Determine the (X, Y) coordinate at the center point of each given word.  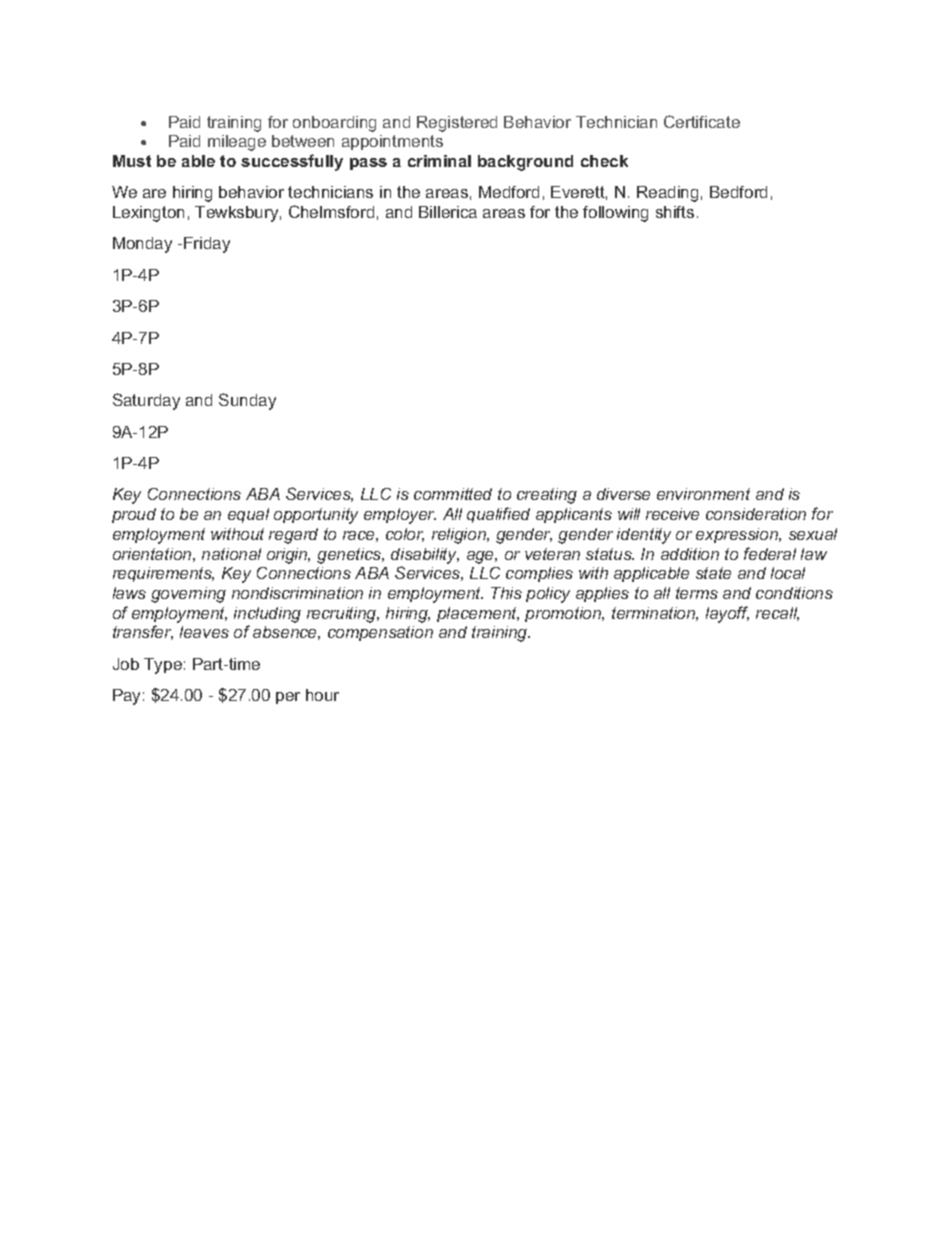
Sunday (247, 401)
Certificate (702, 121)
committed (453, 494)
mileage (237, 143)
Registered (457, 124)
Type (163, 666)
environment (703, 494)
